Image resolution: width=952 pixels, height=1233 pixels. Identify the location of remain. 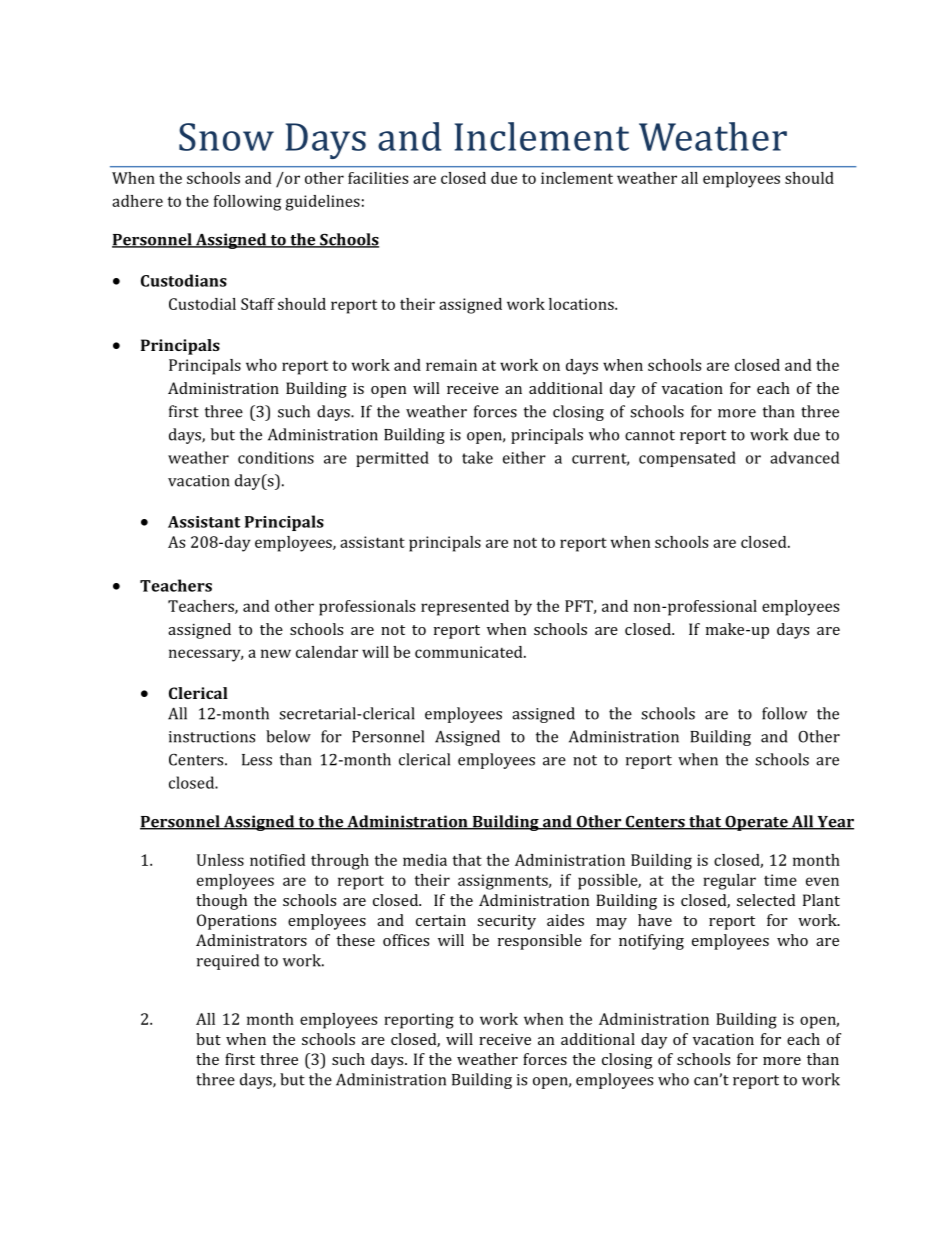
(451, 365).
